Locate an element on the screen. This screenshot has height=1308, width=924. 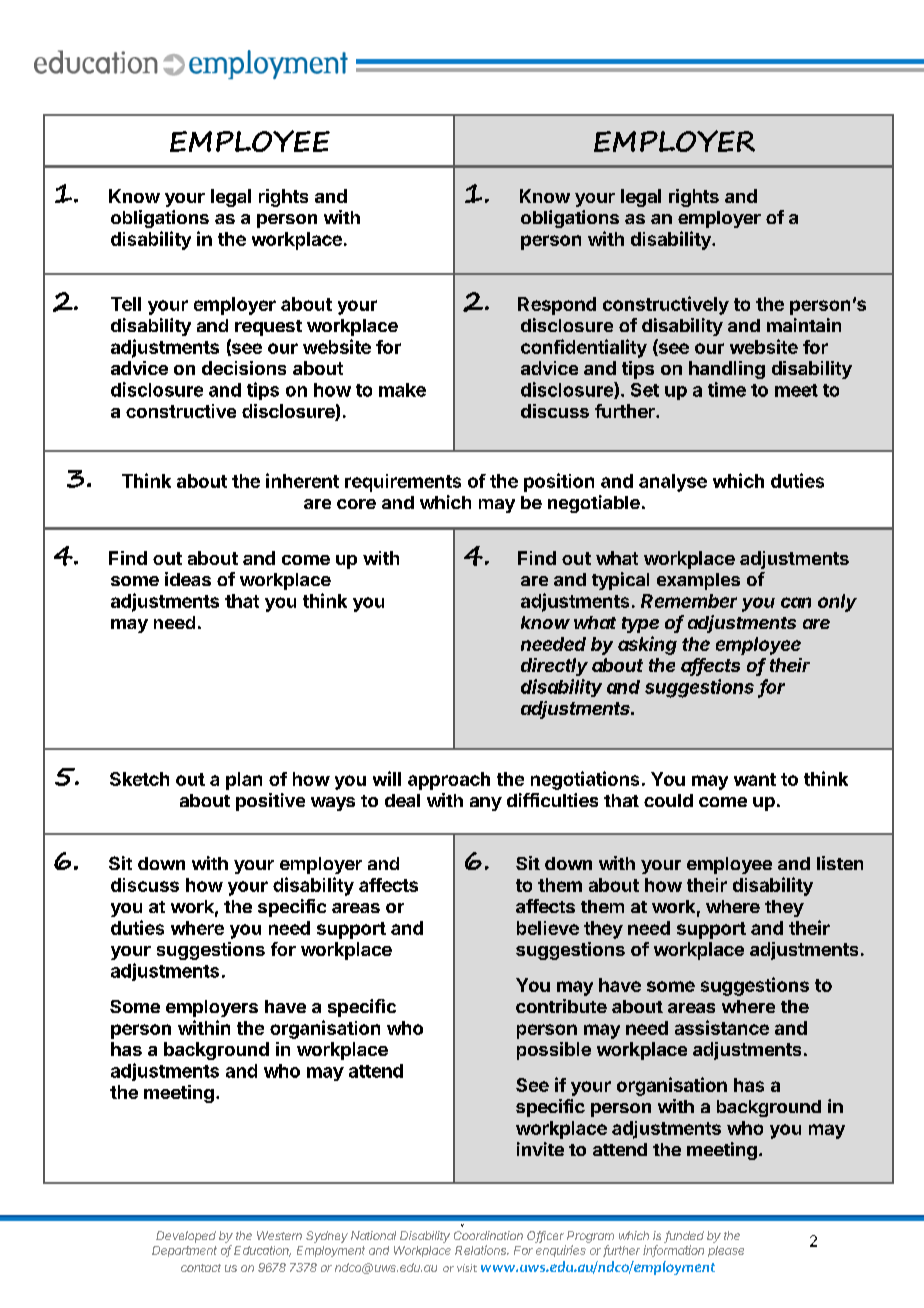
Respond is located at coordinates (557, 306).
